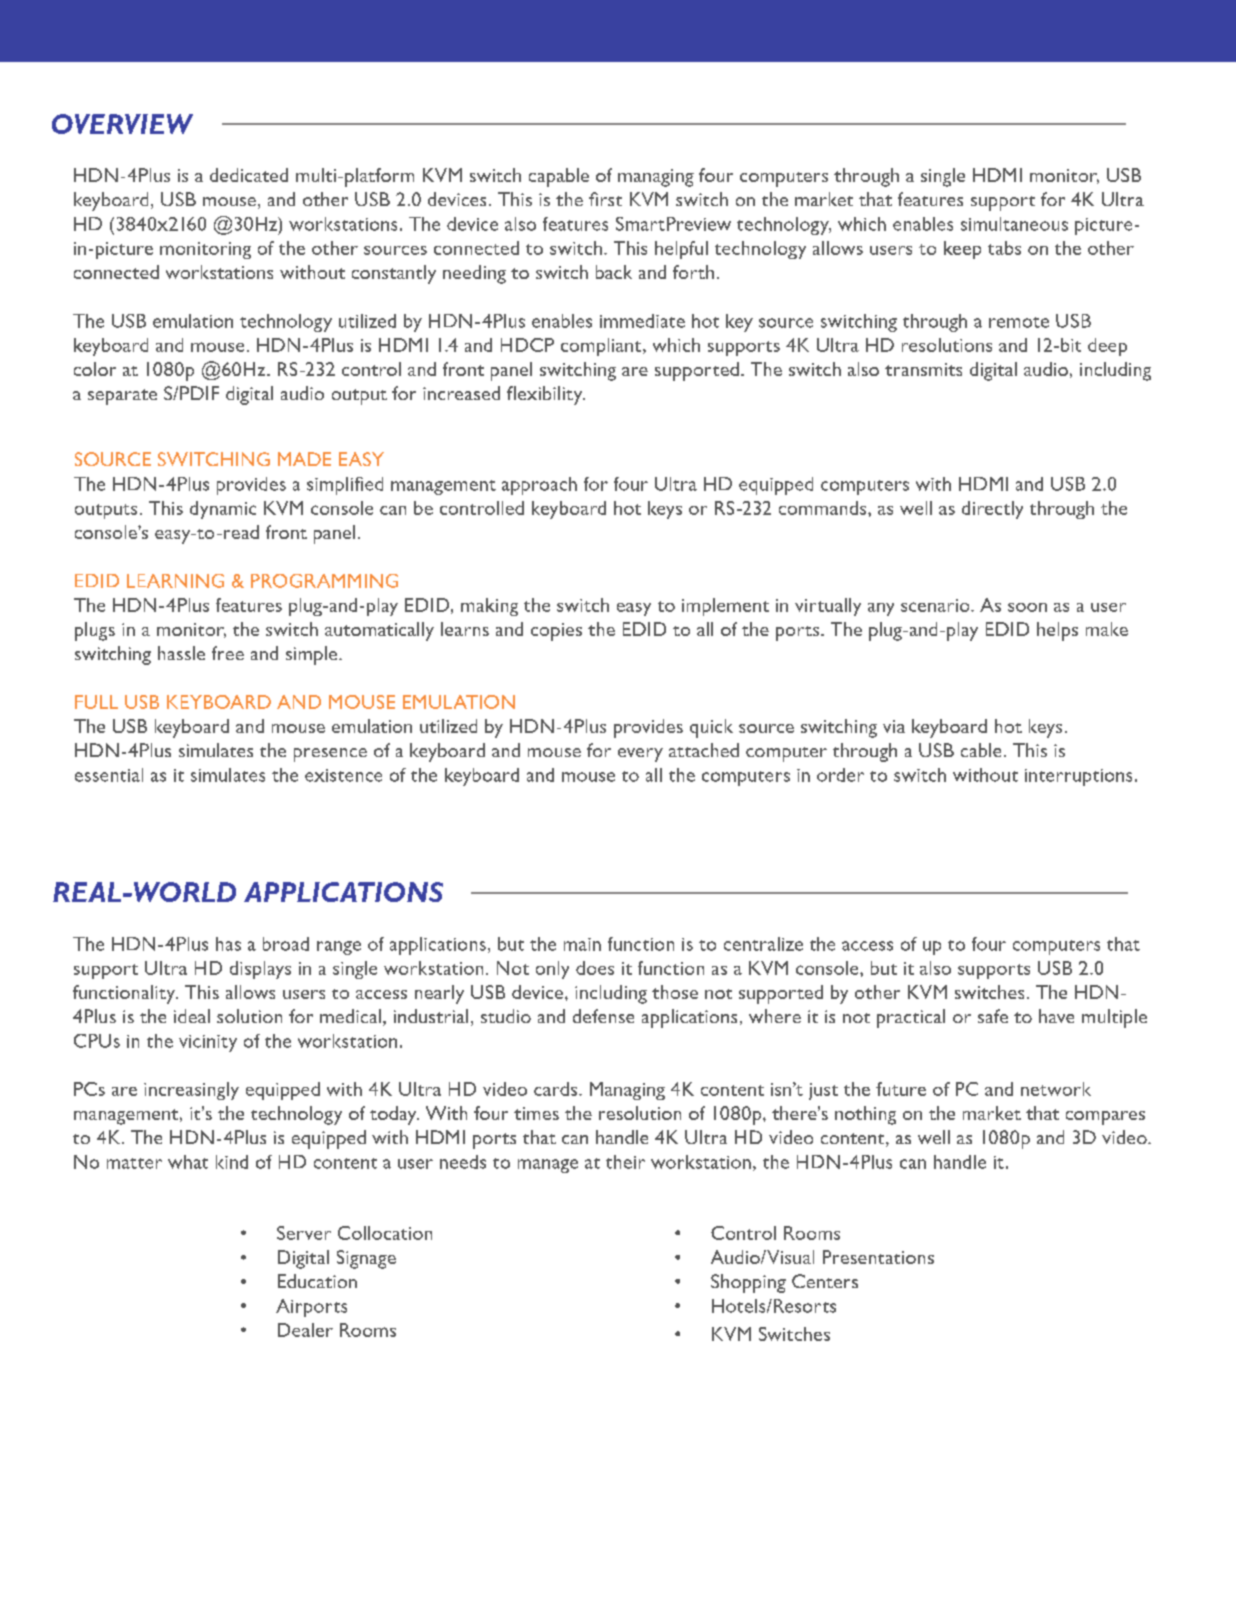 The image size is (1236, 1600). Describe the element at coordinates (304, 459) in the document. I see `MADE` at that location.
